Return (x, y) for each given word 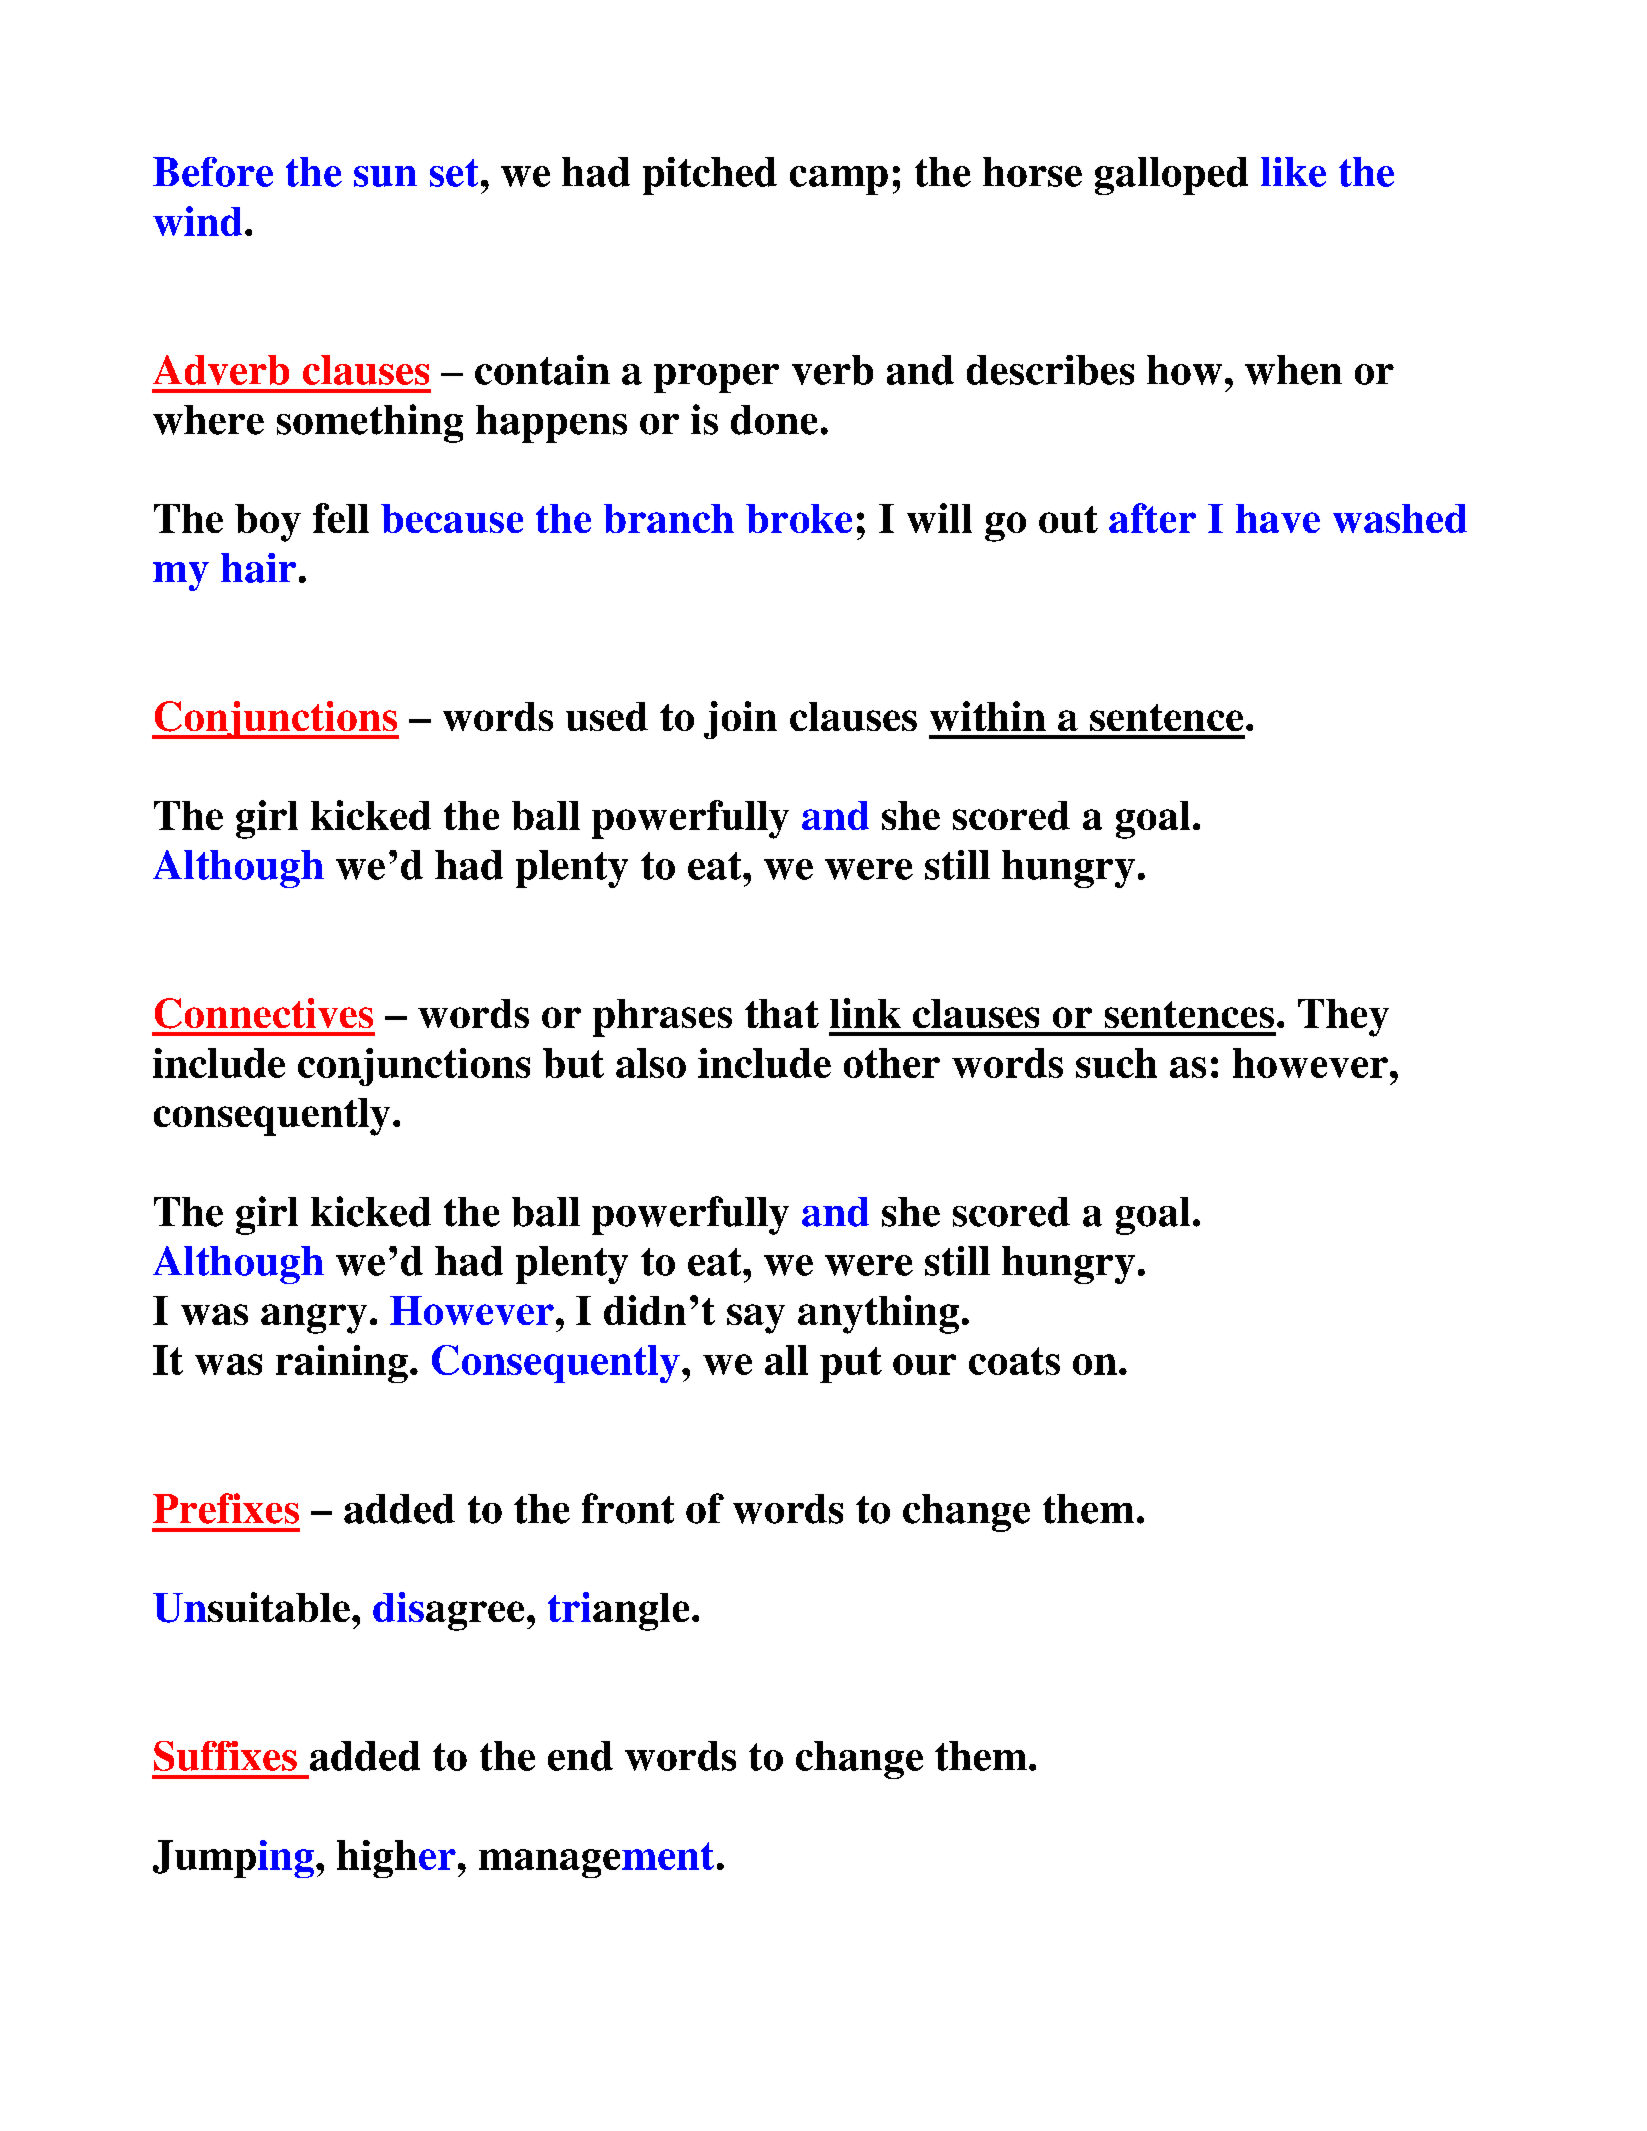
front (628, 1508)
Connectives (264, 1013)
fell (341, 518)
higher (396, 1859)
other (892, 1063)
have (1278, 518)
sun (385, 176)
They (1343, 1018)
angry (314, 1319)
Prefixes (226, 1508)
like (1293, 172)
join (740, 720)
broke (799, 518)
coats (1014, 1361)
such (1116, 1063)
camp (839, 180)
